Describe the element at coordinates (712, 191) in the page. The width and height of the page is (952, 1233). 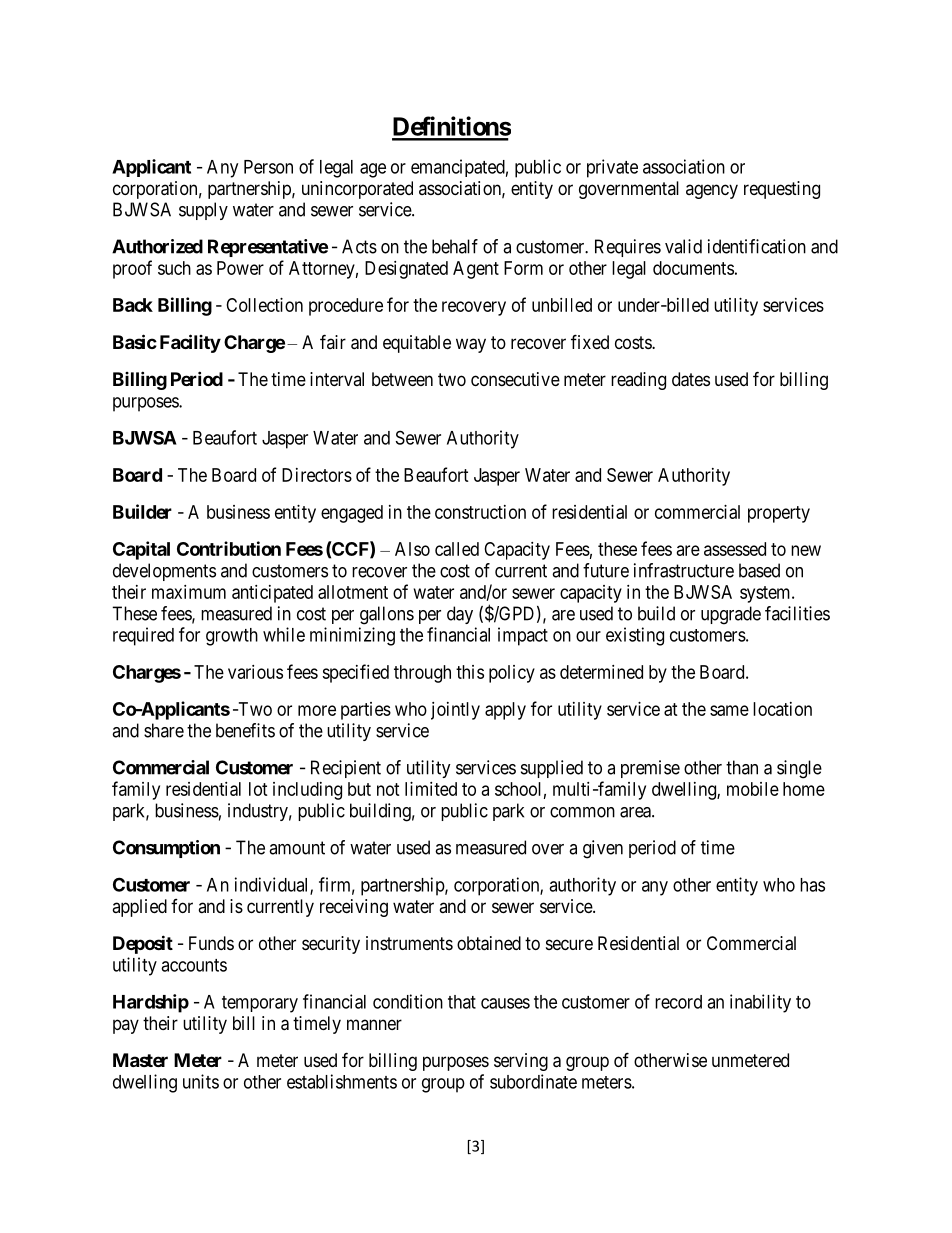
I see `agency` at that location.
